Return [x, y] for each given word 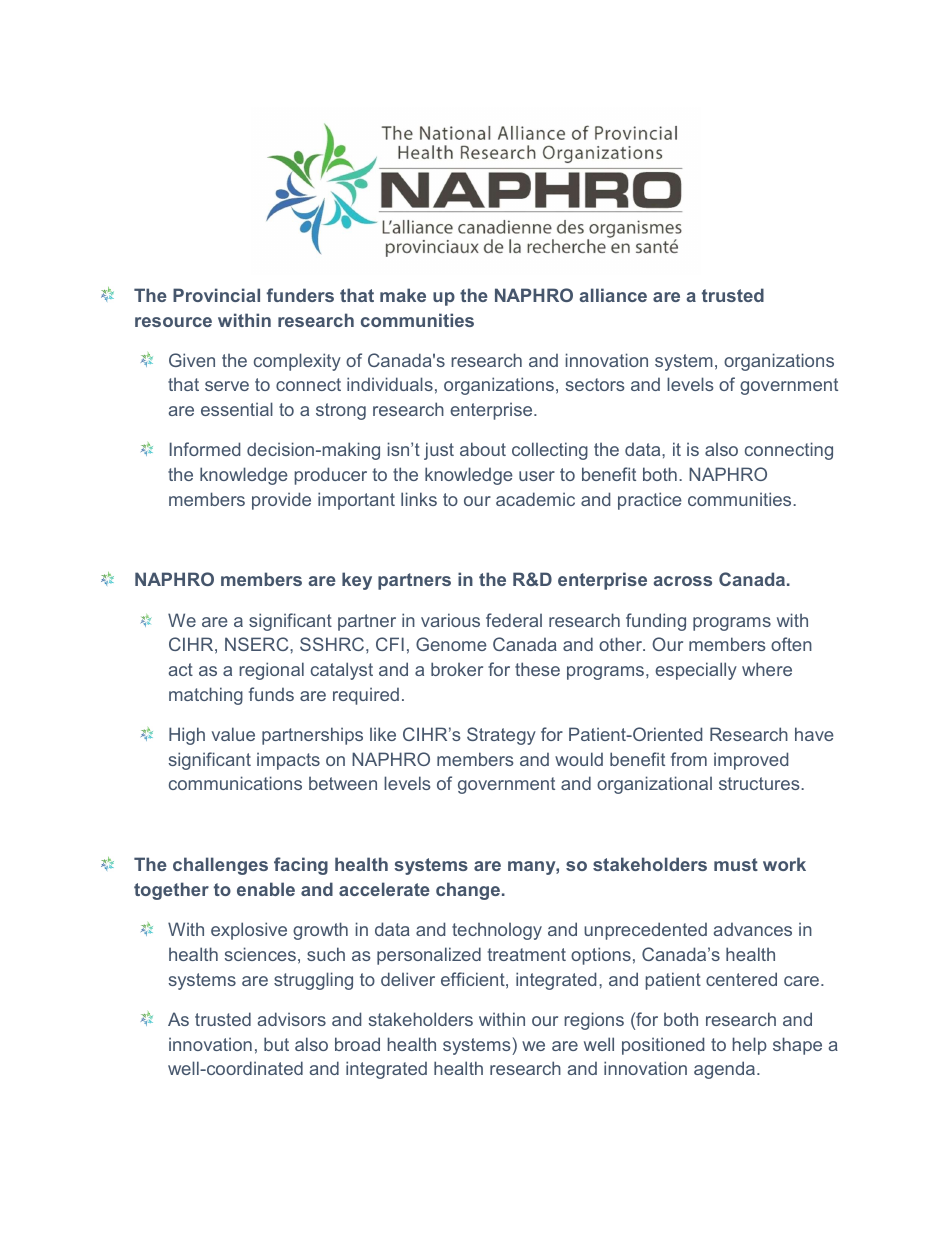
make [403, 295]
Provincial [216, 295]
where [767, 669]
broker [457, 669]
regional [271, 671]
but [276, 1044]
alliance [613, 295]
